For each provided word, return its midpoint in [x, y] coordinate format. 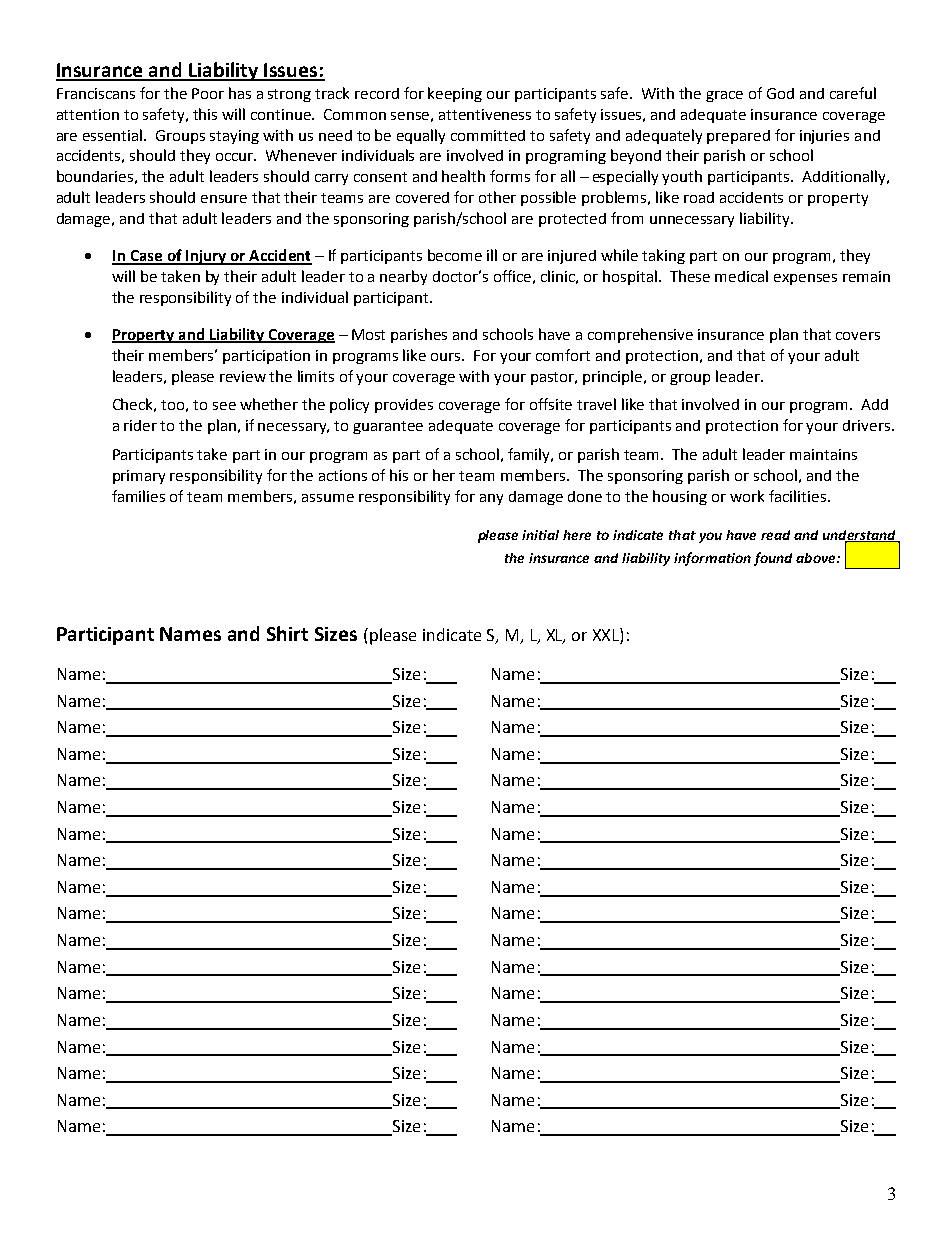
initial [540, 535]
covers [858, 336]
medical [741, 276]
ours [447, 357]
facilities [797, 496]
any [491, 499]
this [205, 114]
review [243, 376]
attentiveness [485, 114]
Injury [206, 257]
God [780, 93]
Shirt [287, 633]
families [138, 496]
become [455, 255]
